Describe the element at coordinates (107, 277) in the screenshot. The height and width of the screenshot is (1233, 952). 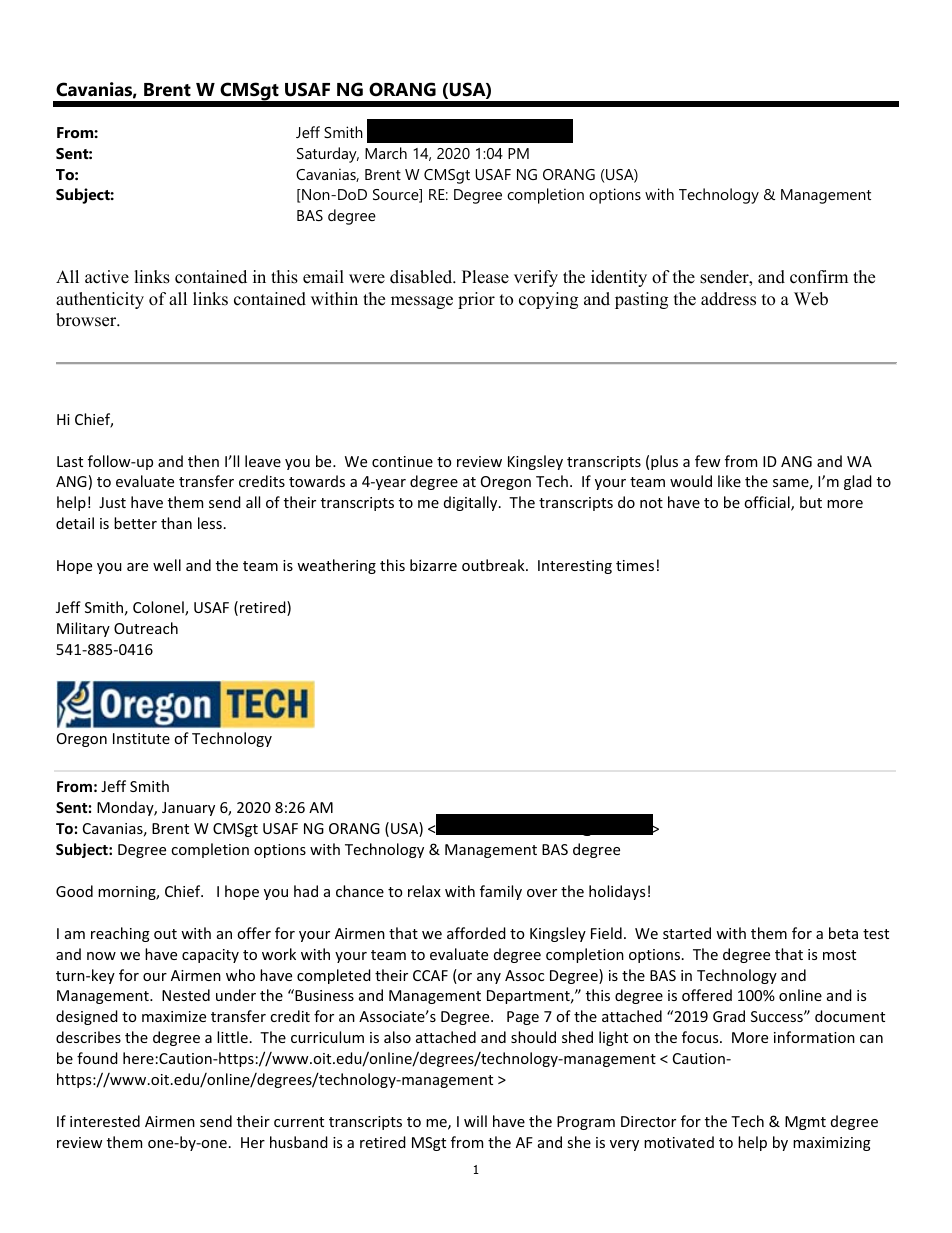
I see `active` at that location.
